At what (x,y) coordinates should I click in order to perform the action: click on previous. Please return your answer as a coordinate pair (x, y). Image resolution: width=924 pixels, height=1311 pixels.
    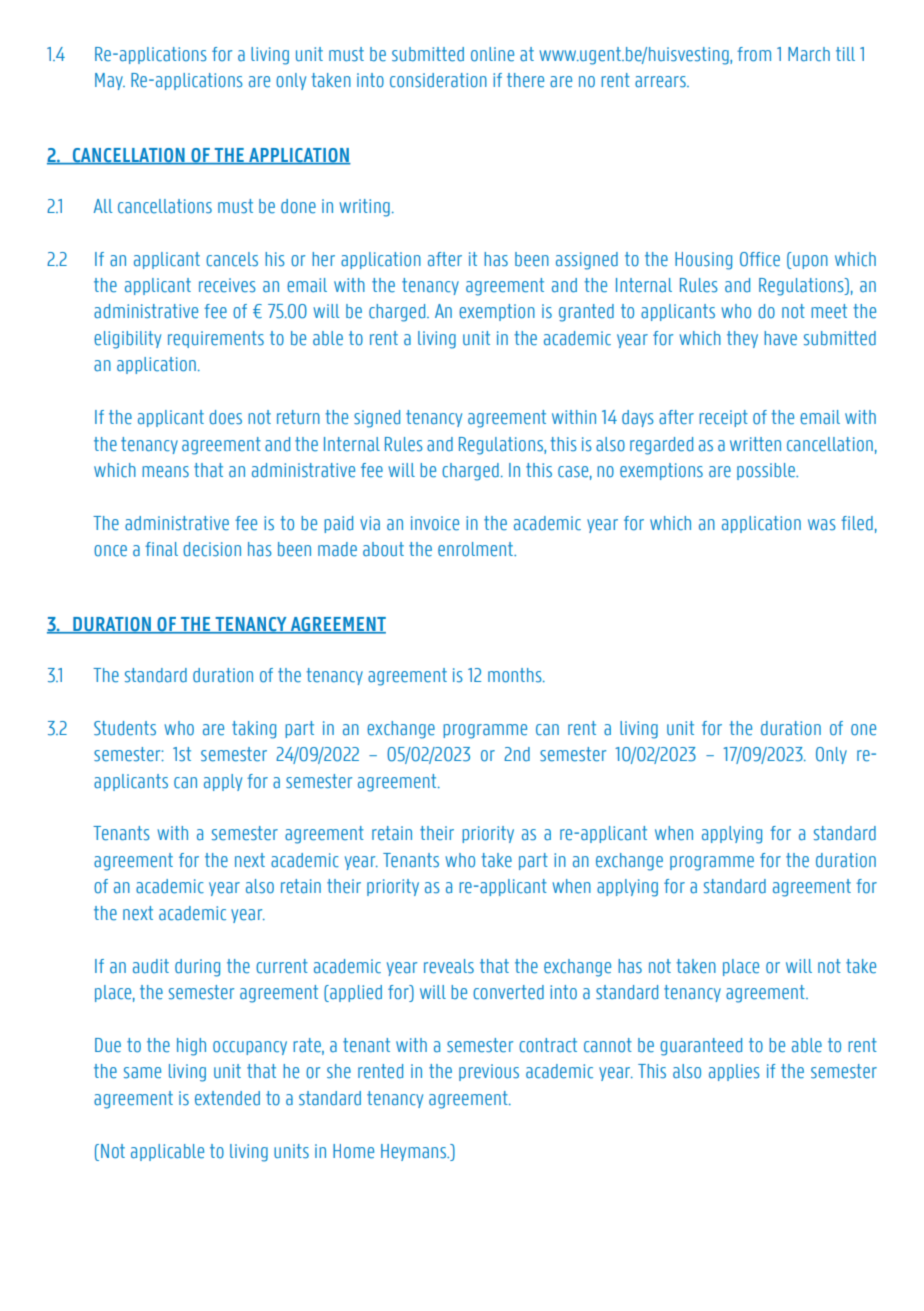
    Looking at the image, I should click on (489, 1072).
